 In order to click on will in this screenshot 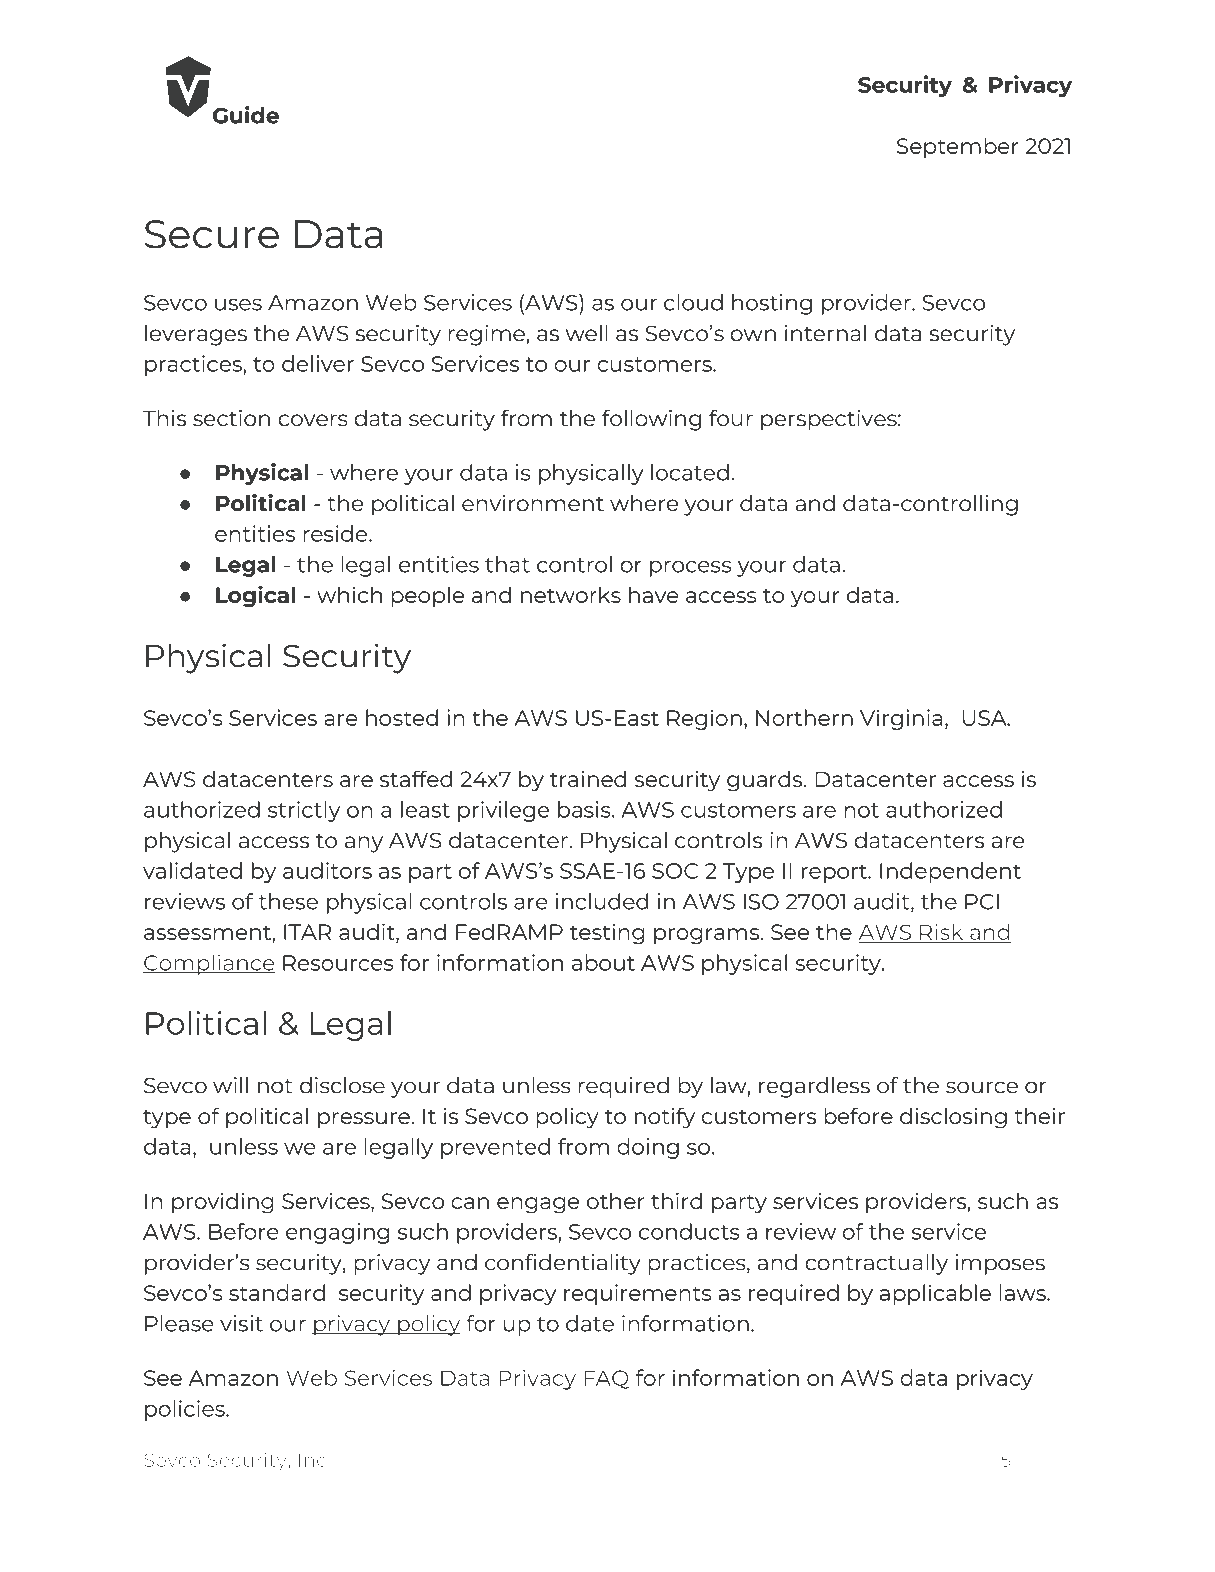, I will do `click(230, 1085)`.
